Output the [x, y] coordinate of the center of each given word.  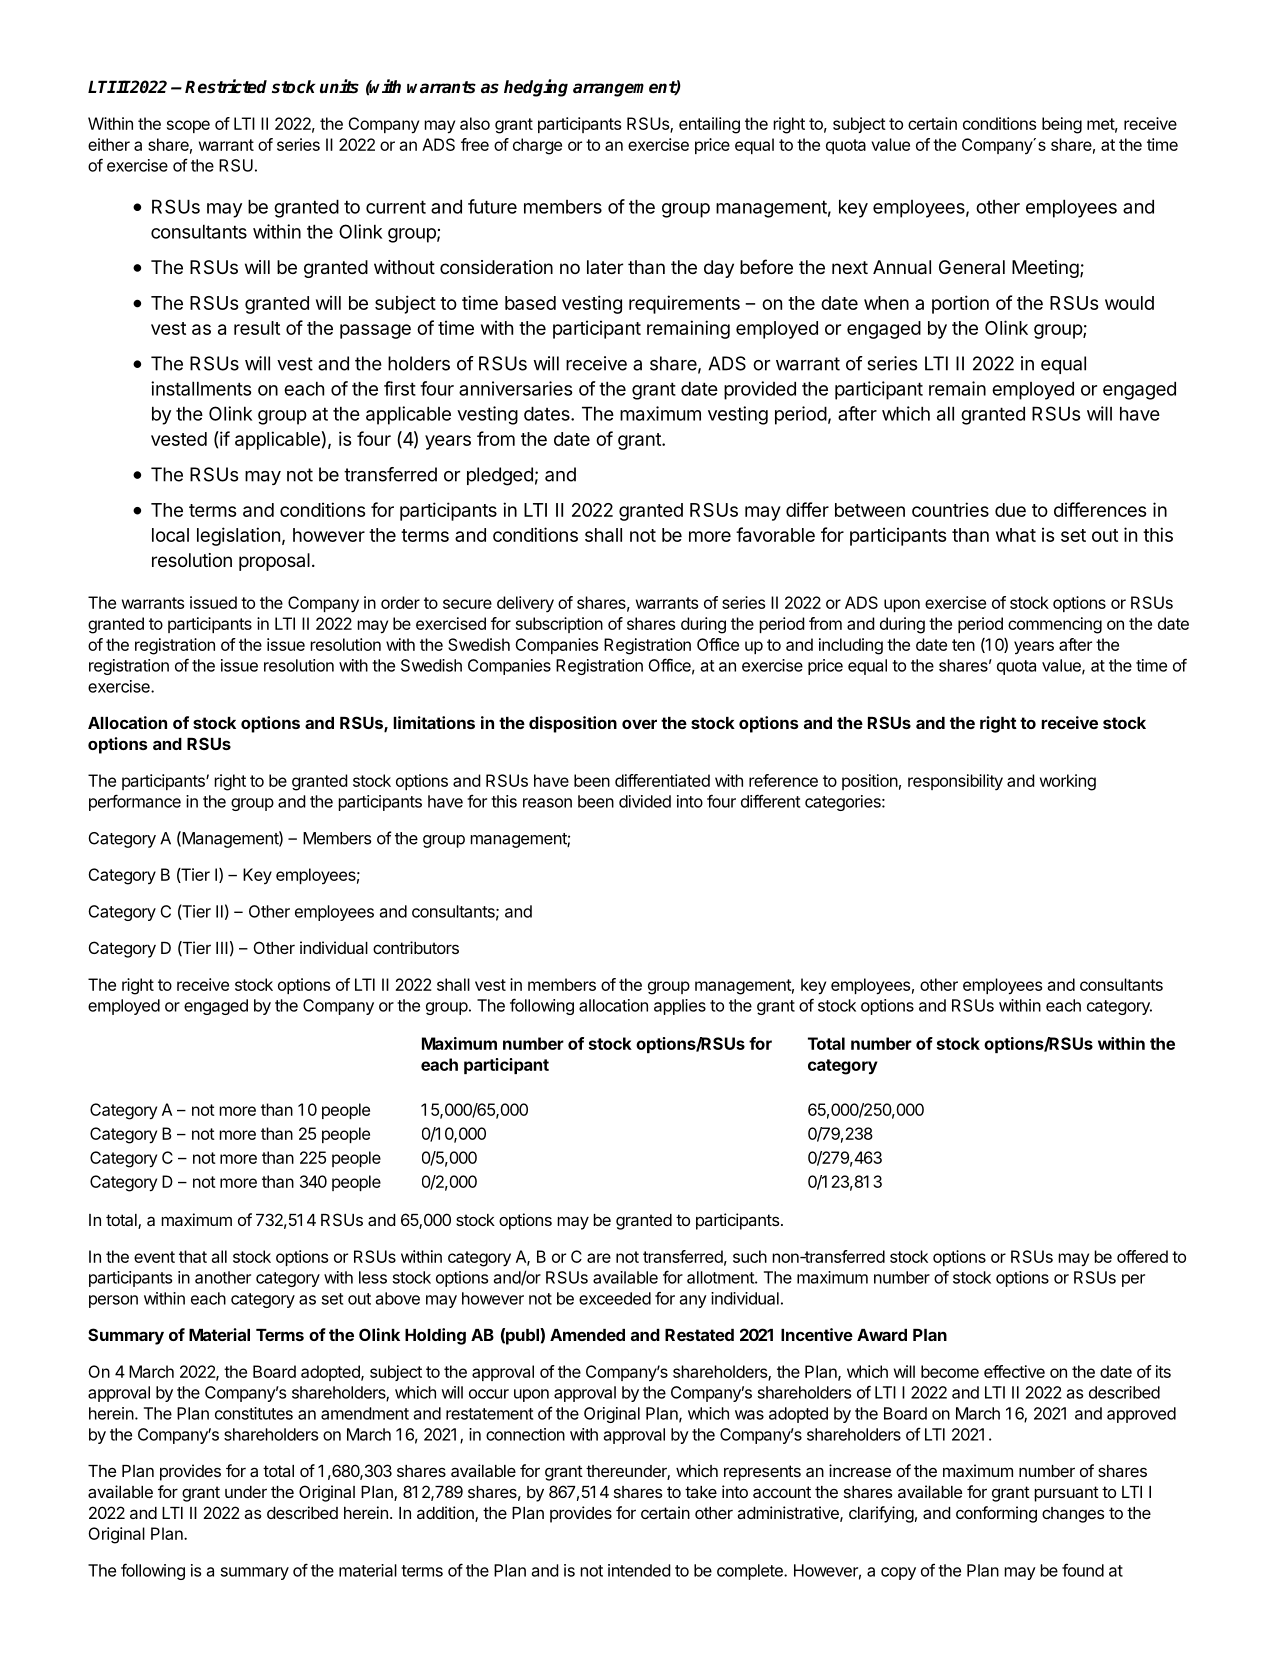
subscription [559, 625]
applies [680, 1007]
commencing [1055, 625]
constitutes [254, 1413]
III [222, 948]
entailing [709, 125]
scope [188, 126]
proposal [274, 562]
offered [1142, 1256]
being [1062, 125]
